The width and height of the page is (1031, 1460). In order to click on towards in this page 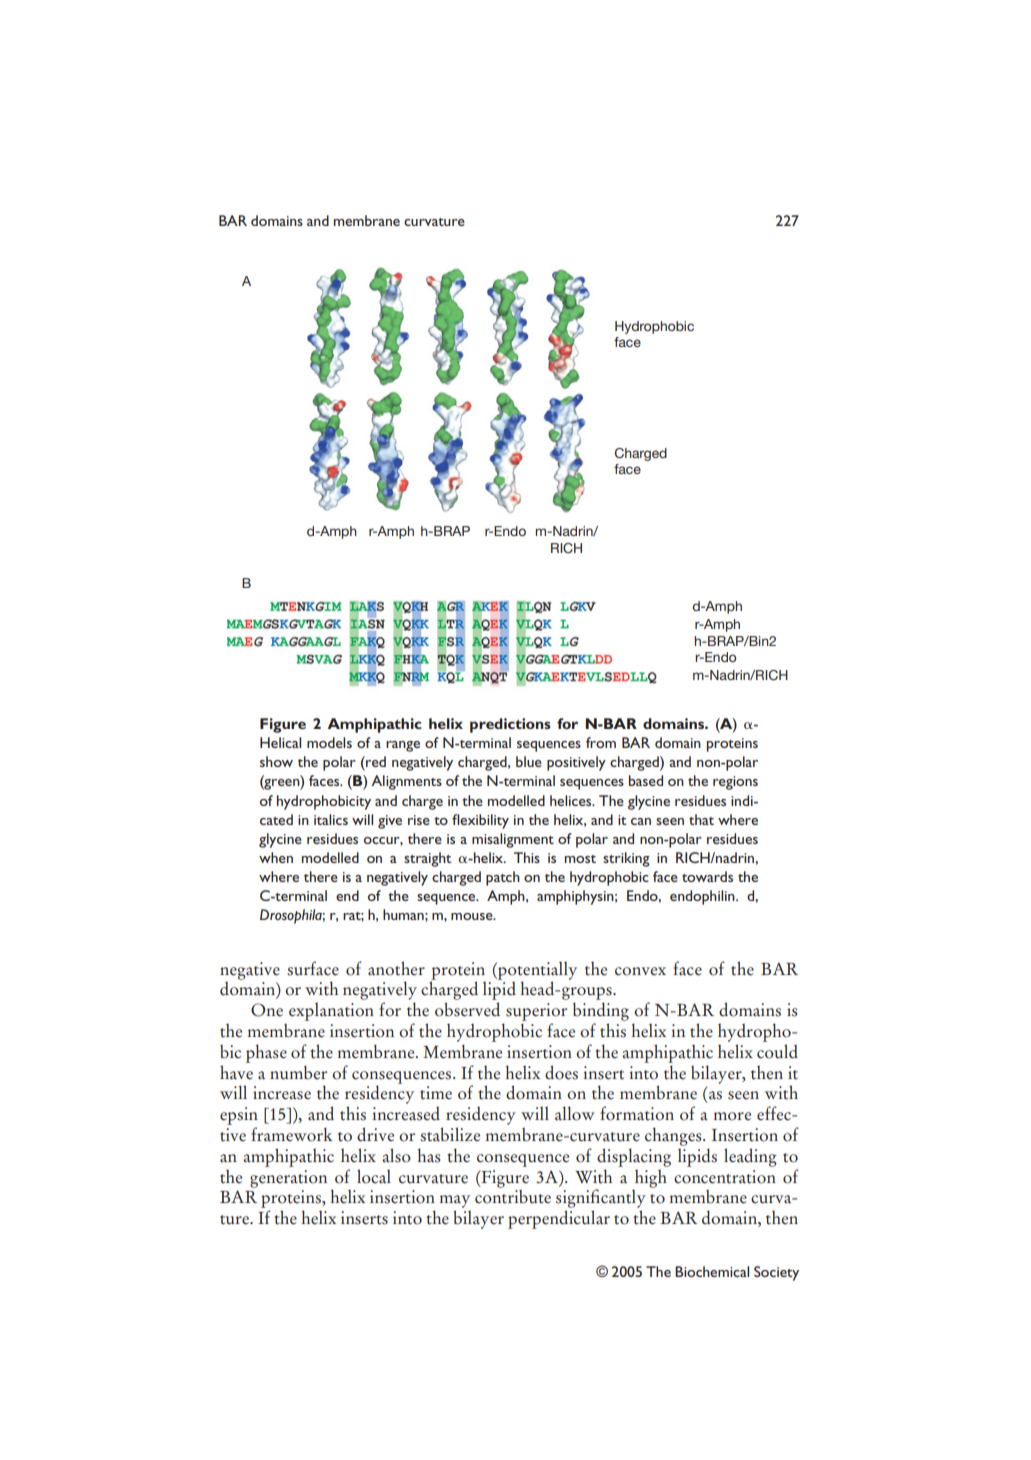, I will do `click(707, 876)`.
